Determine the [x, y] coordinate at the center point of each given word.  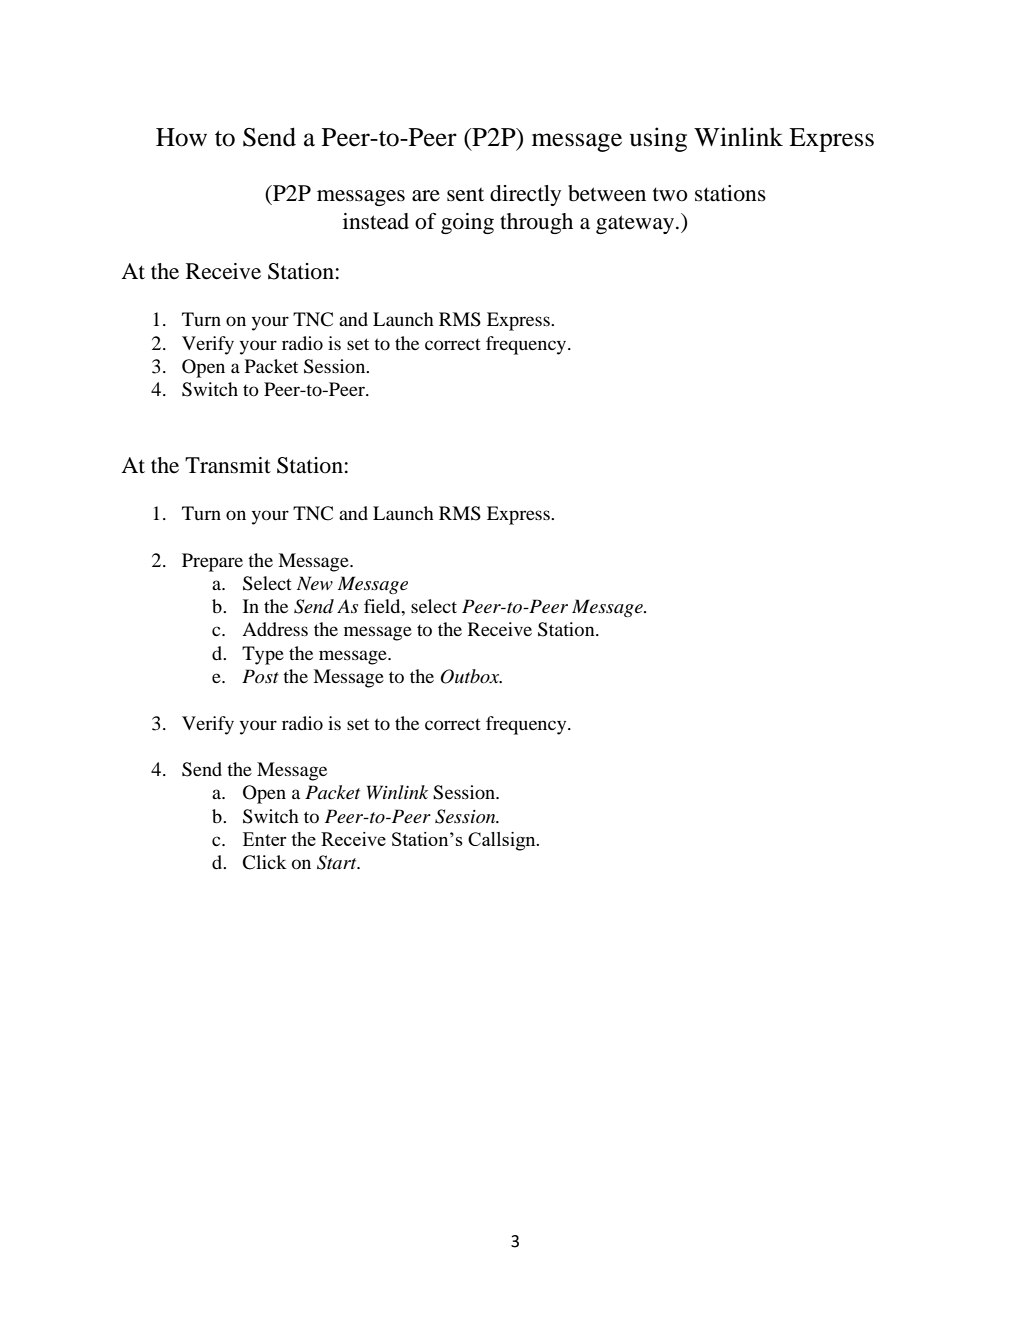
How [181, 137]
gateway [635, 224]
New [315, 583]
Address [275, 629]
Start [338, 862]
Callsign [503, 841]
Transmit [228, 465]
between [607, 193]
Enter [264, 839]
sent [465, 195]
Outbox [471, 676]
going [467, 223]
